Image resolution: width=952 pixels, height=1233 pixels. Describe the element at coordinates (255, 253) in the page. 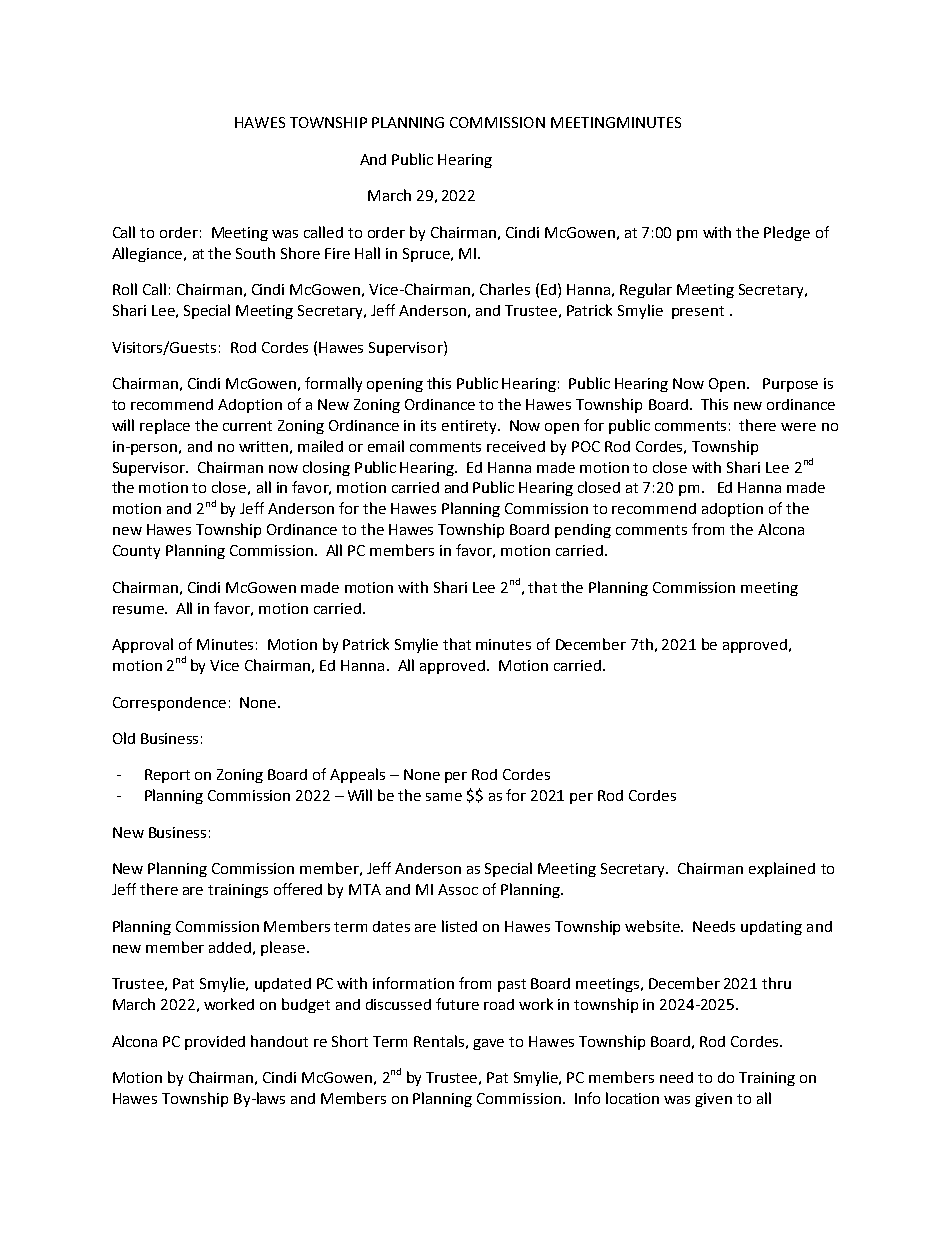

I see `South` at that location.
